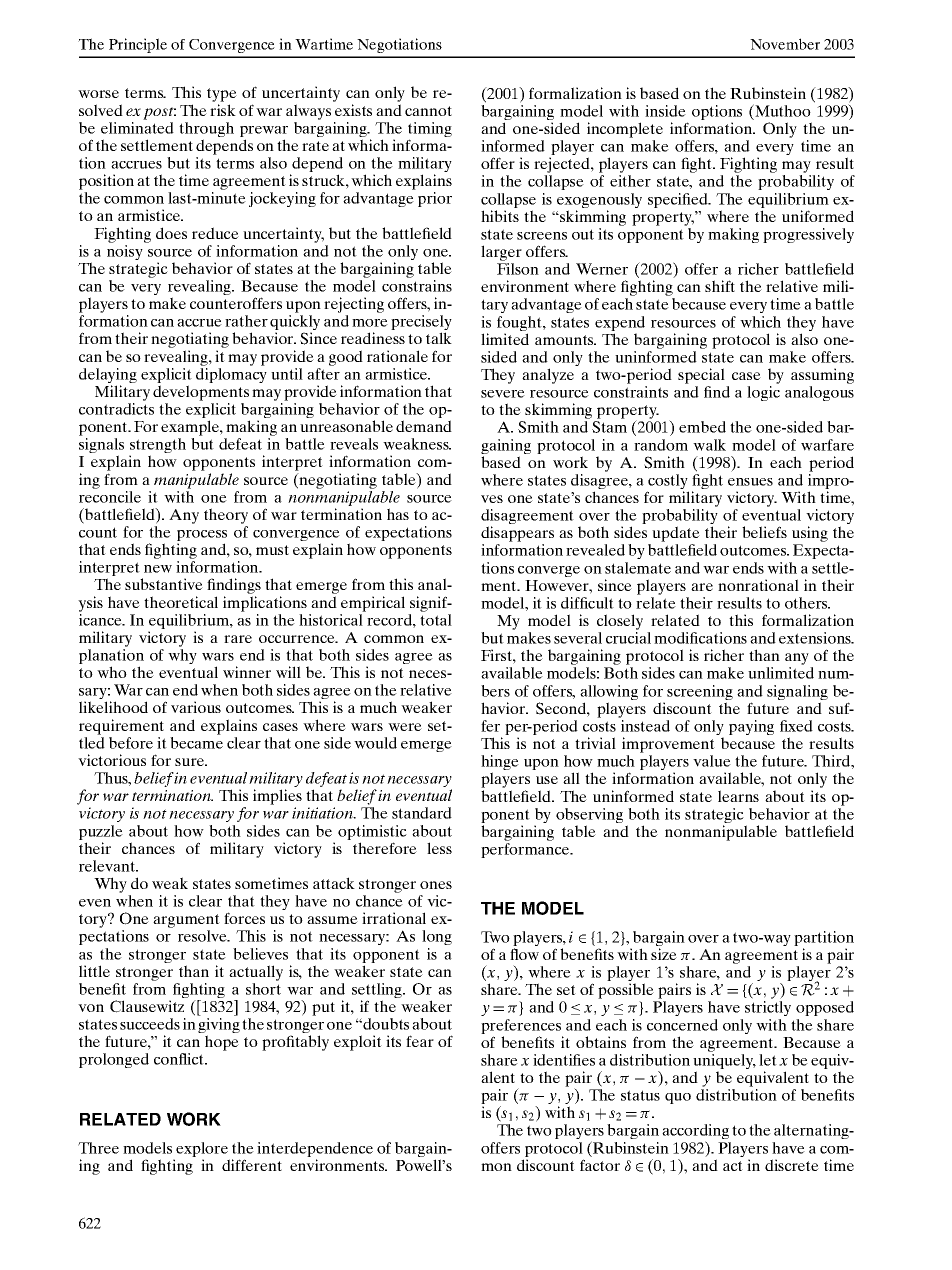 The image size is (952, 1270). Describe the element at coordinates (196, 743) in the document. I see `became` at that location.
